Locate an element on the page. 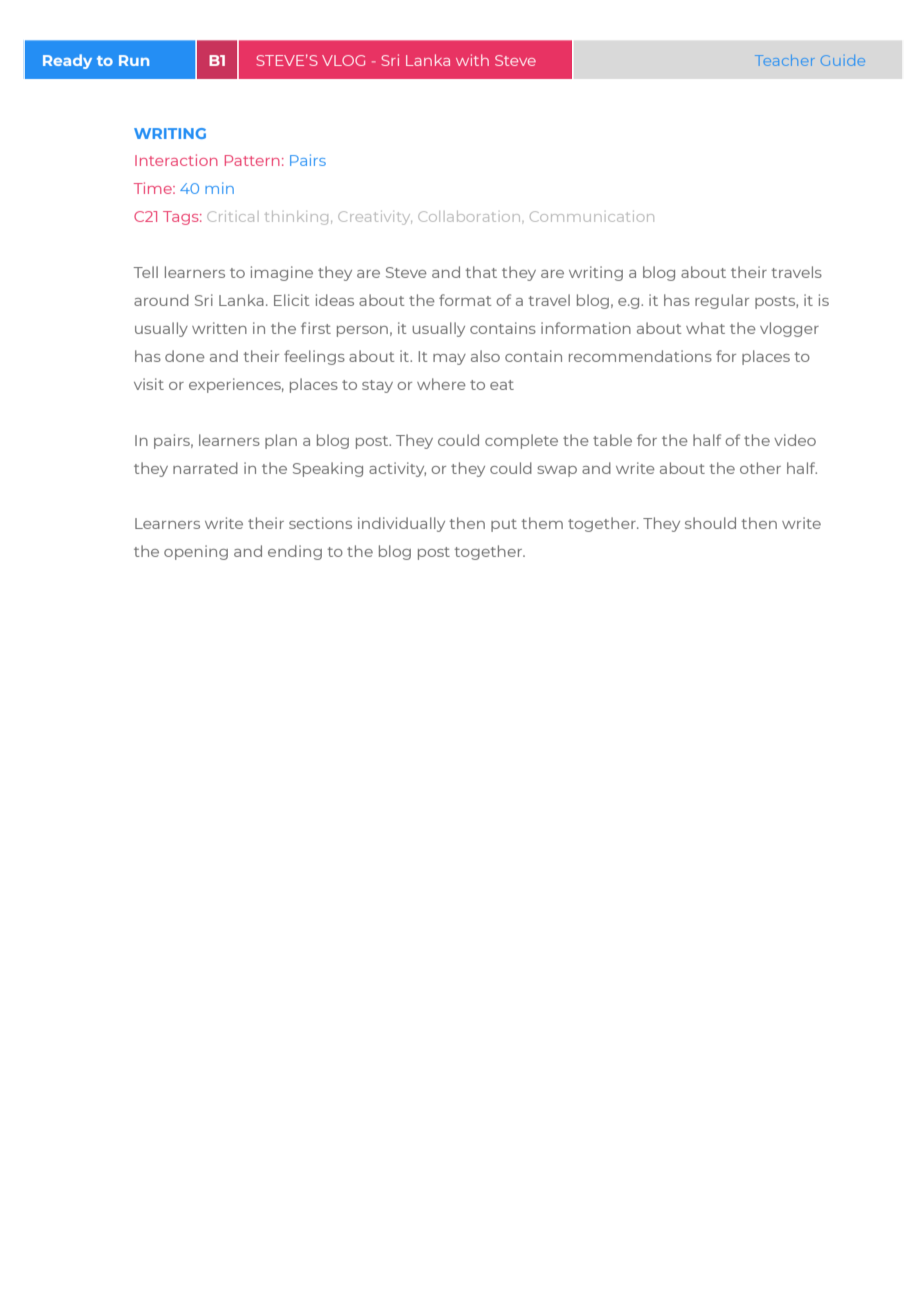 The image size is (924, 1307). Teacher is located at coordinates (785, 60).
